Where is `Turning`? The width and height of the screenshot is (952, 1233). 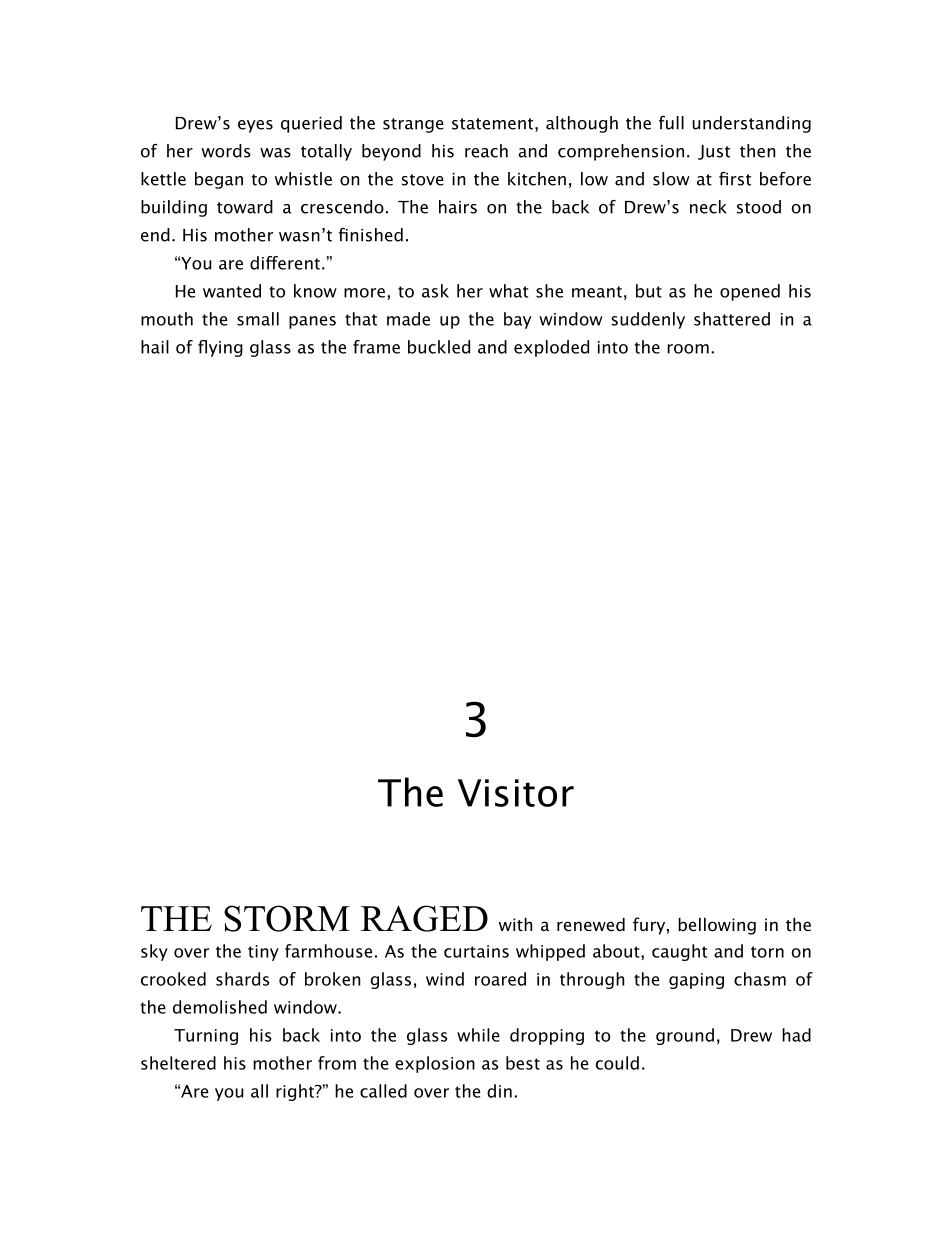 Turning is located at coordinates (206, 1037).
